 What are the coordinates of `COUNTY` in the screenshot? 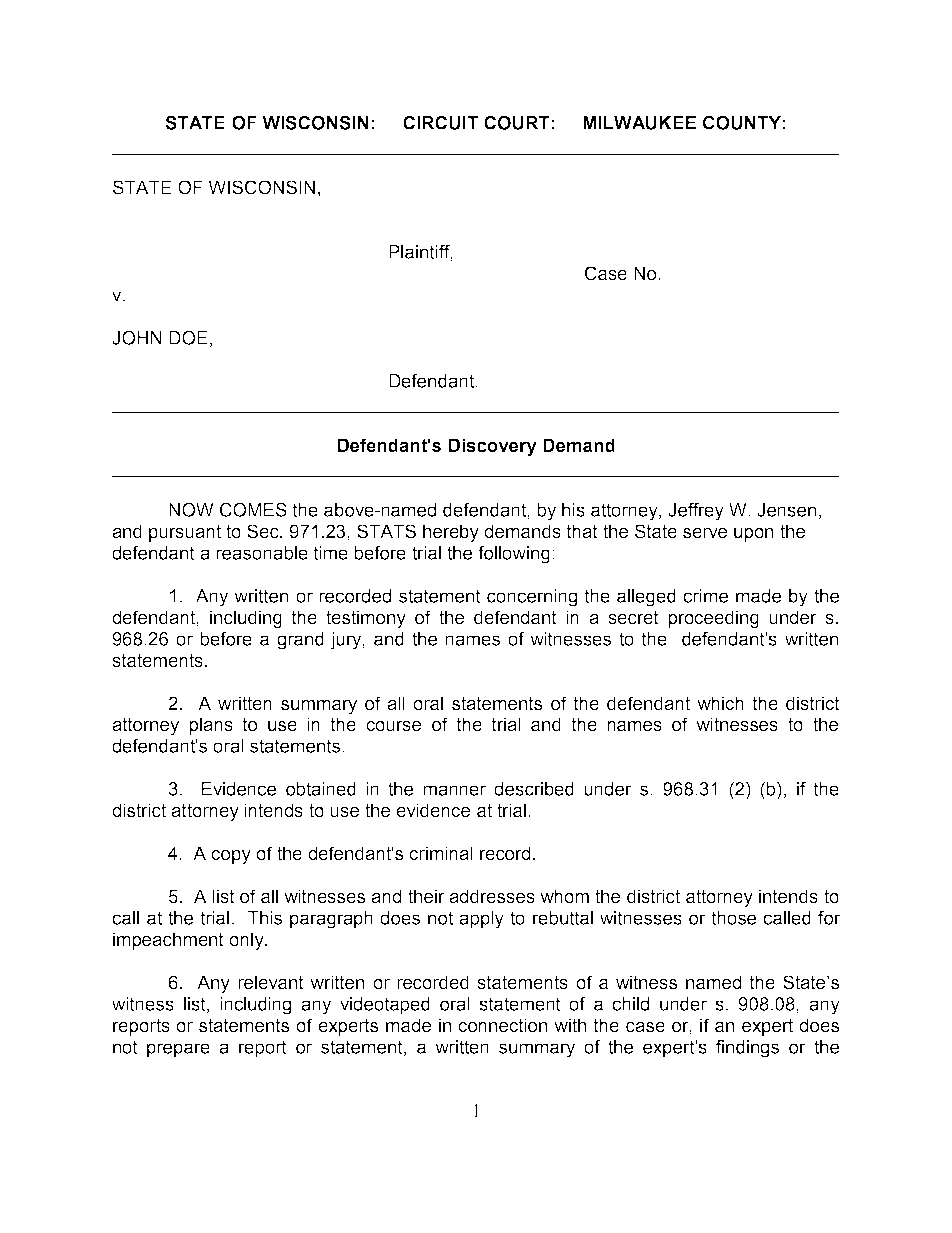 It's located at (742, 123).
